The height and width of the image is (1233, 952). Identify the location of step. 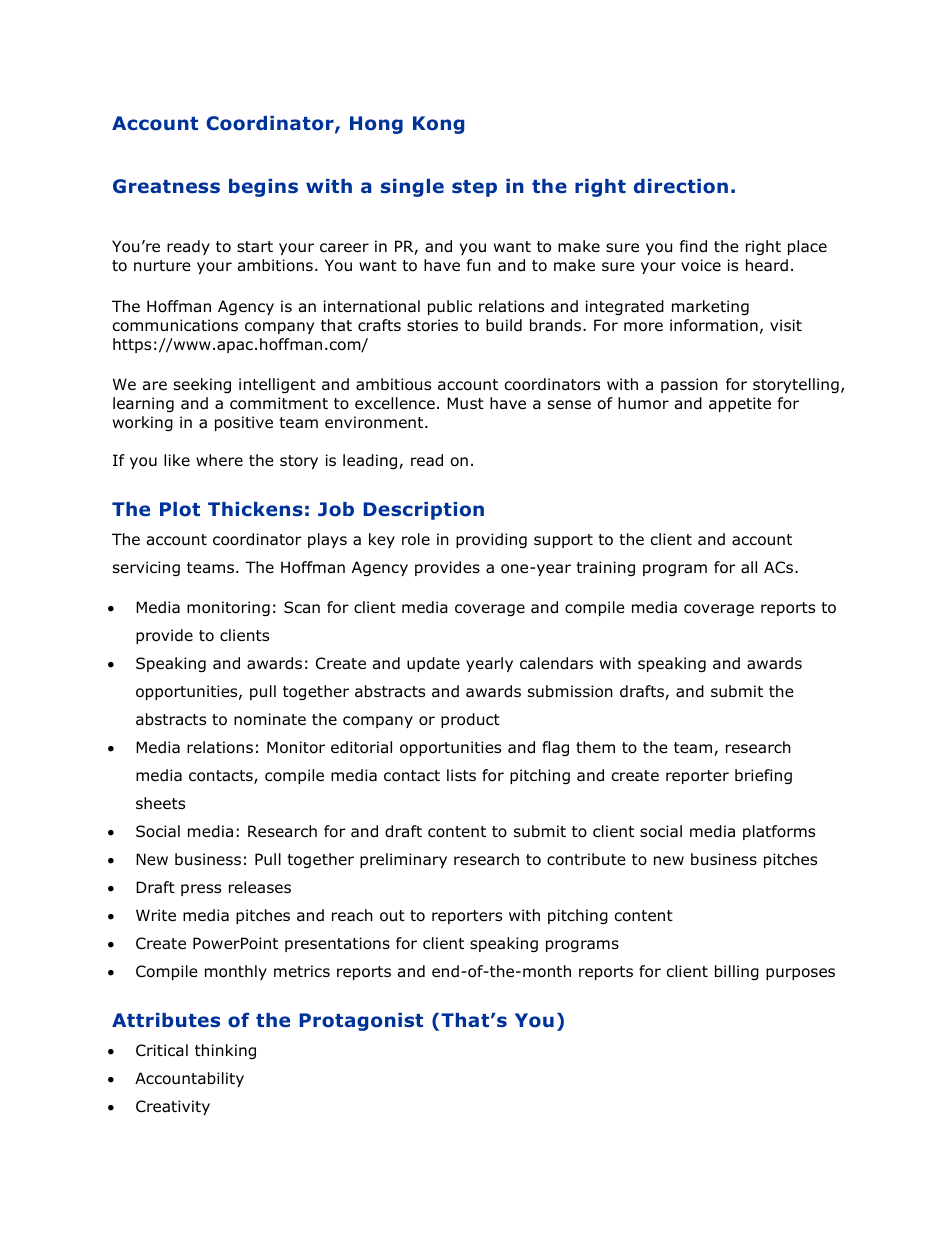
(474, 188).
